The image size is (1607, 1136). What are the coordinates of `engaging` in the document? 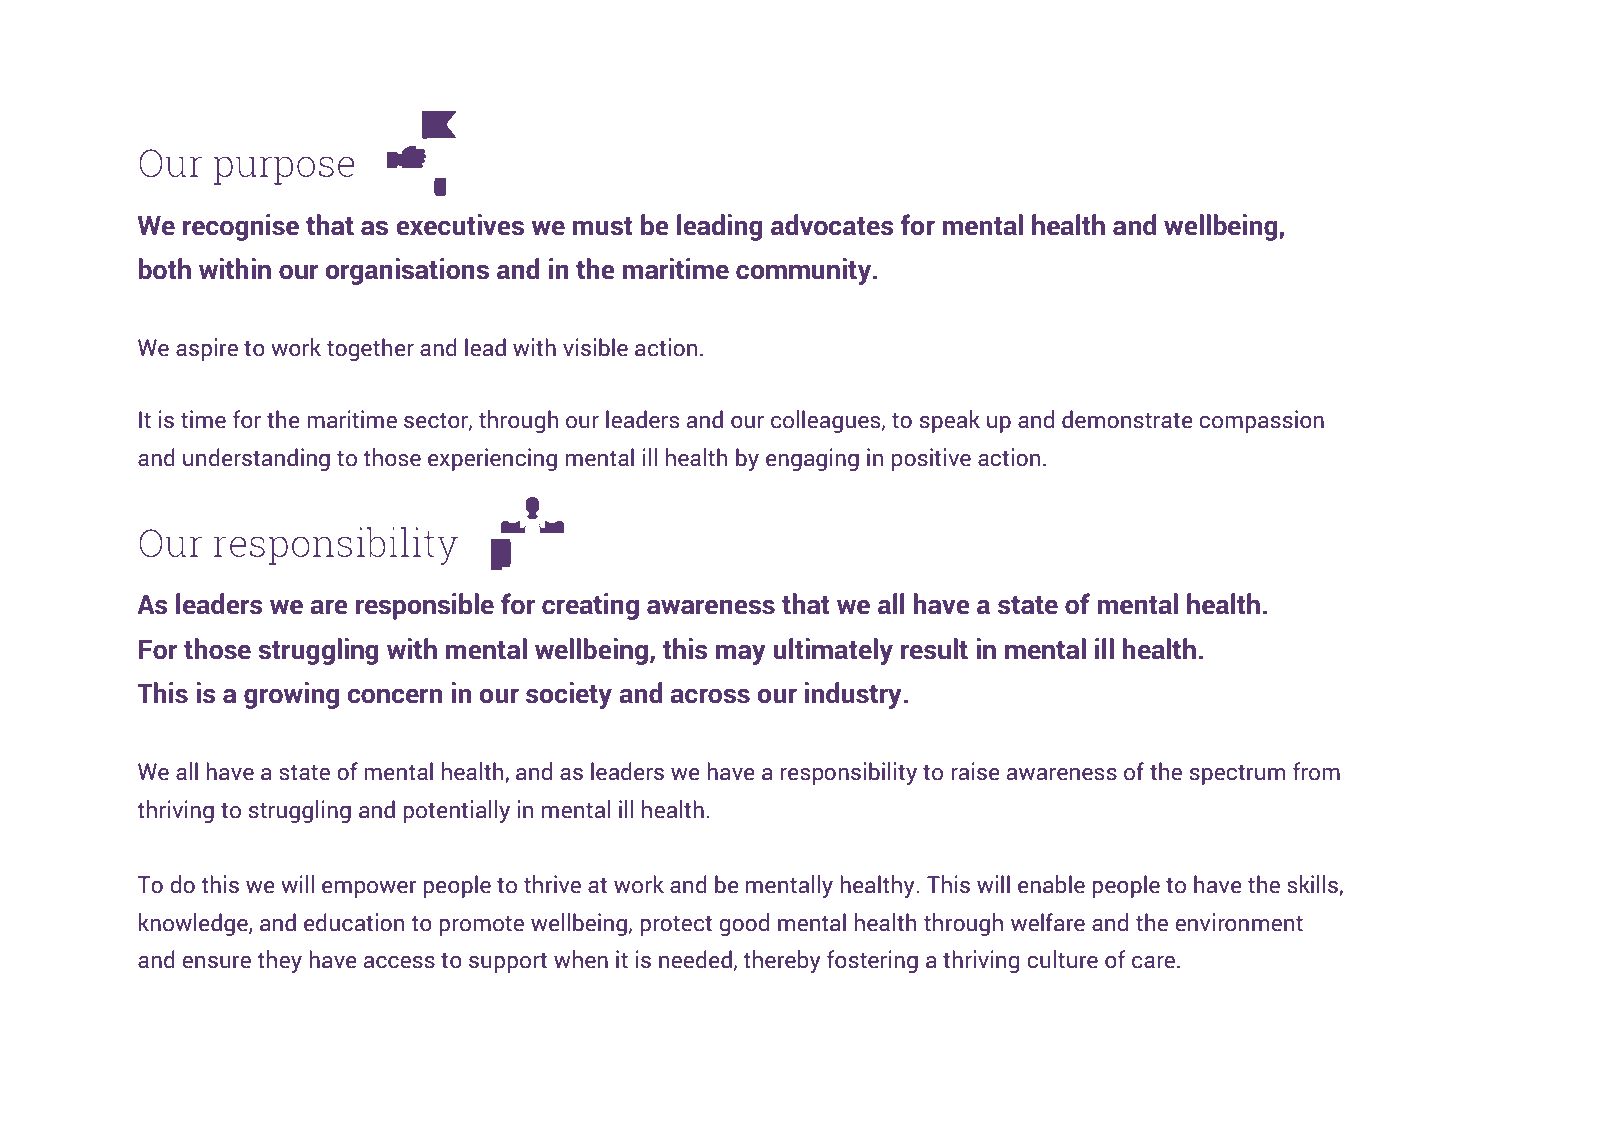 It's located at (812, 459).
